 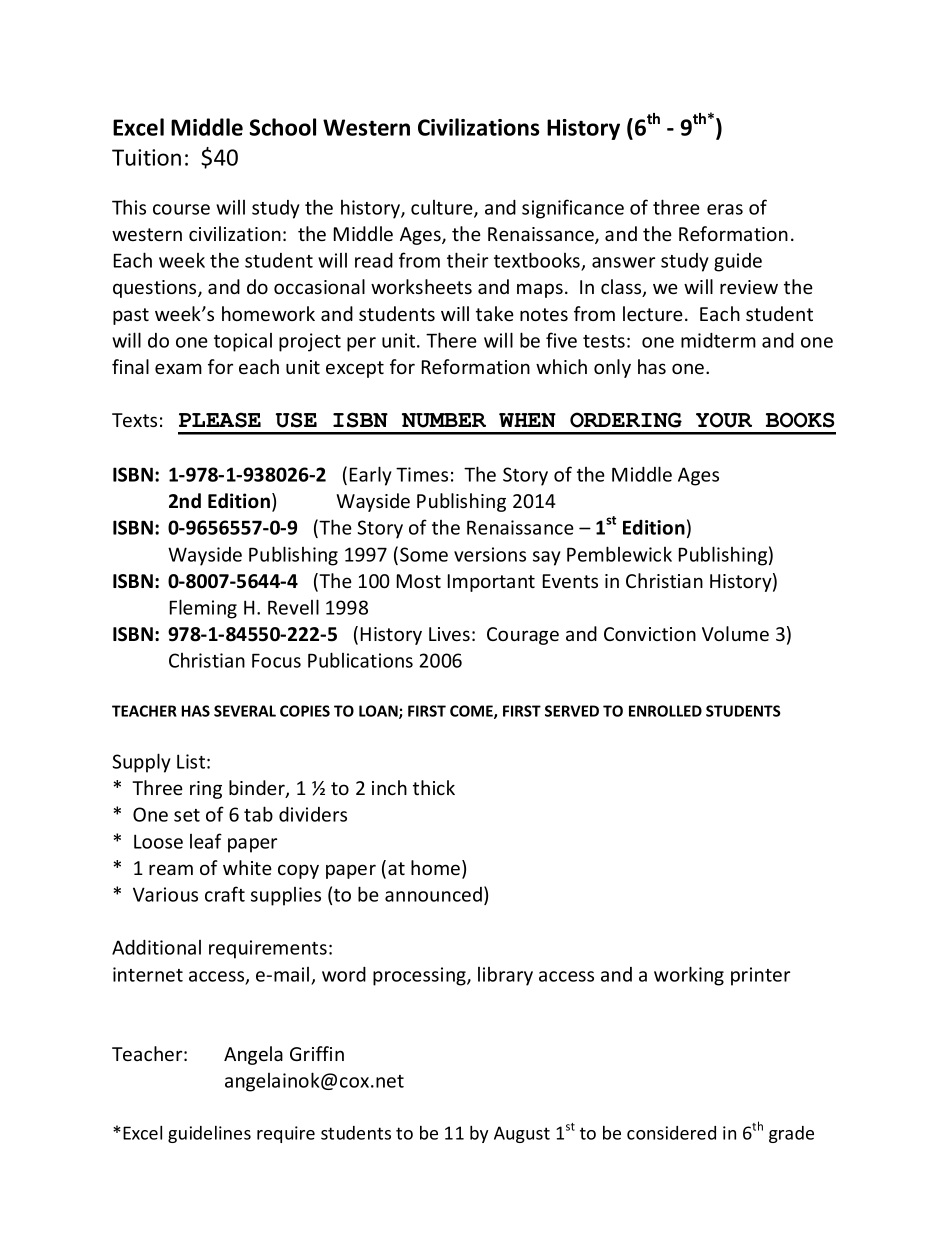 What do you see at coordinates (725, 209) in the screenshot?
I see `eras` at bounding box center [725, 209].
